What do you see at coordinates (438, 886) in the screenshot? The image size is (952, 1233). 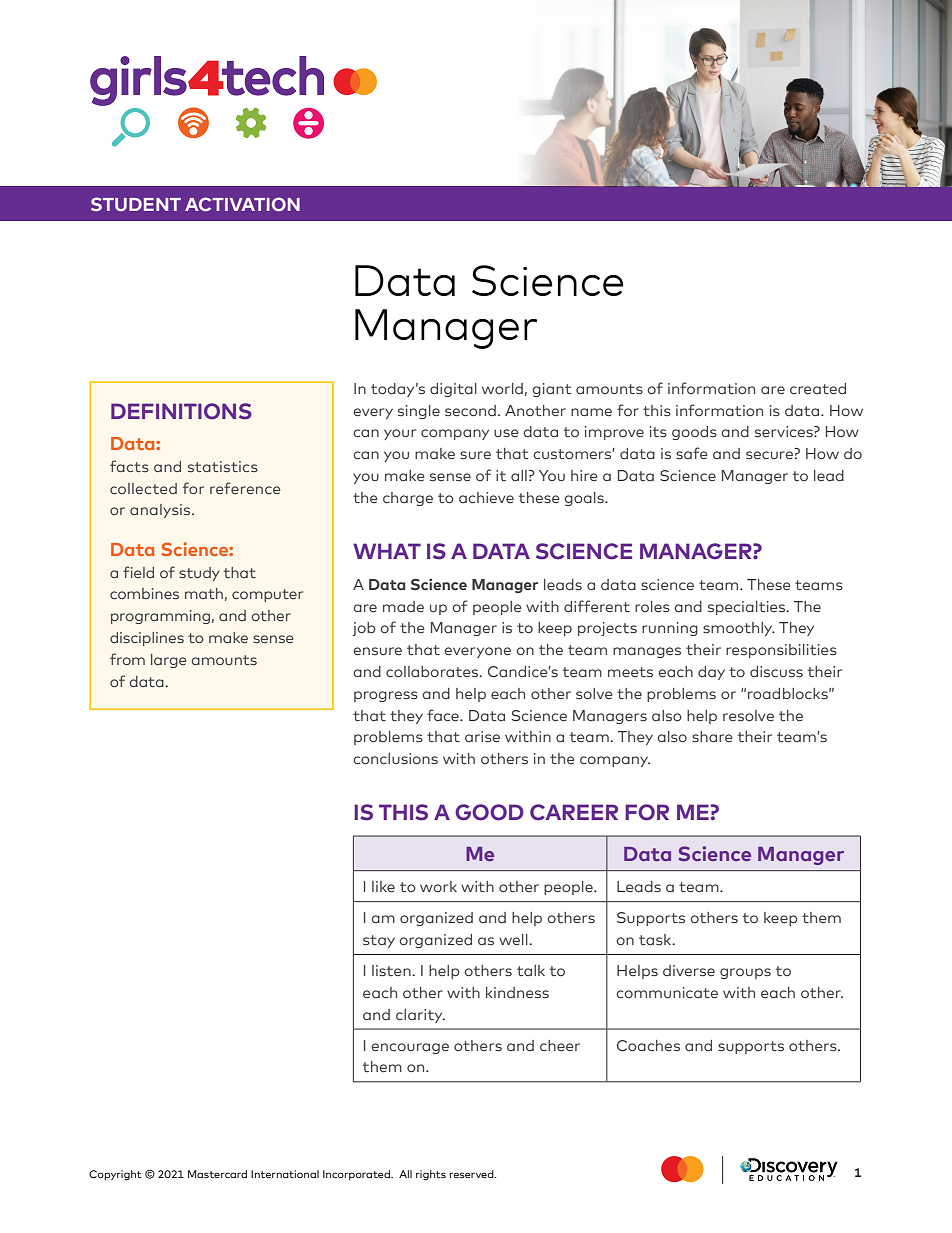 I see `work` at bounding box center [438, 886].
